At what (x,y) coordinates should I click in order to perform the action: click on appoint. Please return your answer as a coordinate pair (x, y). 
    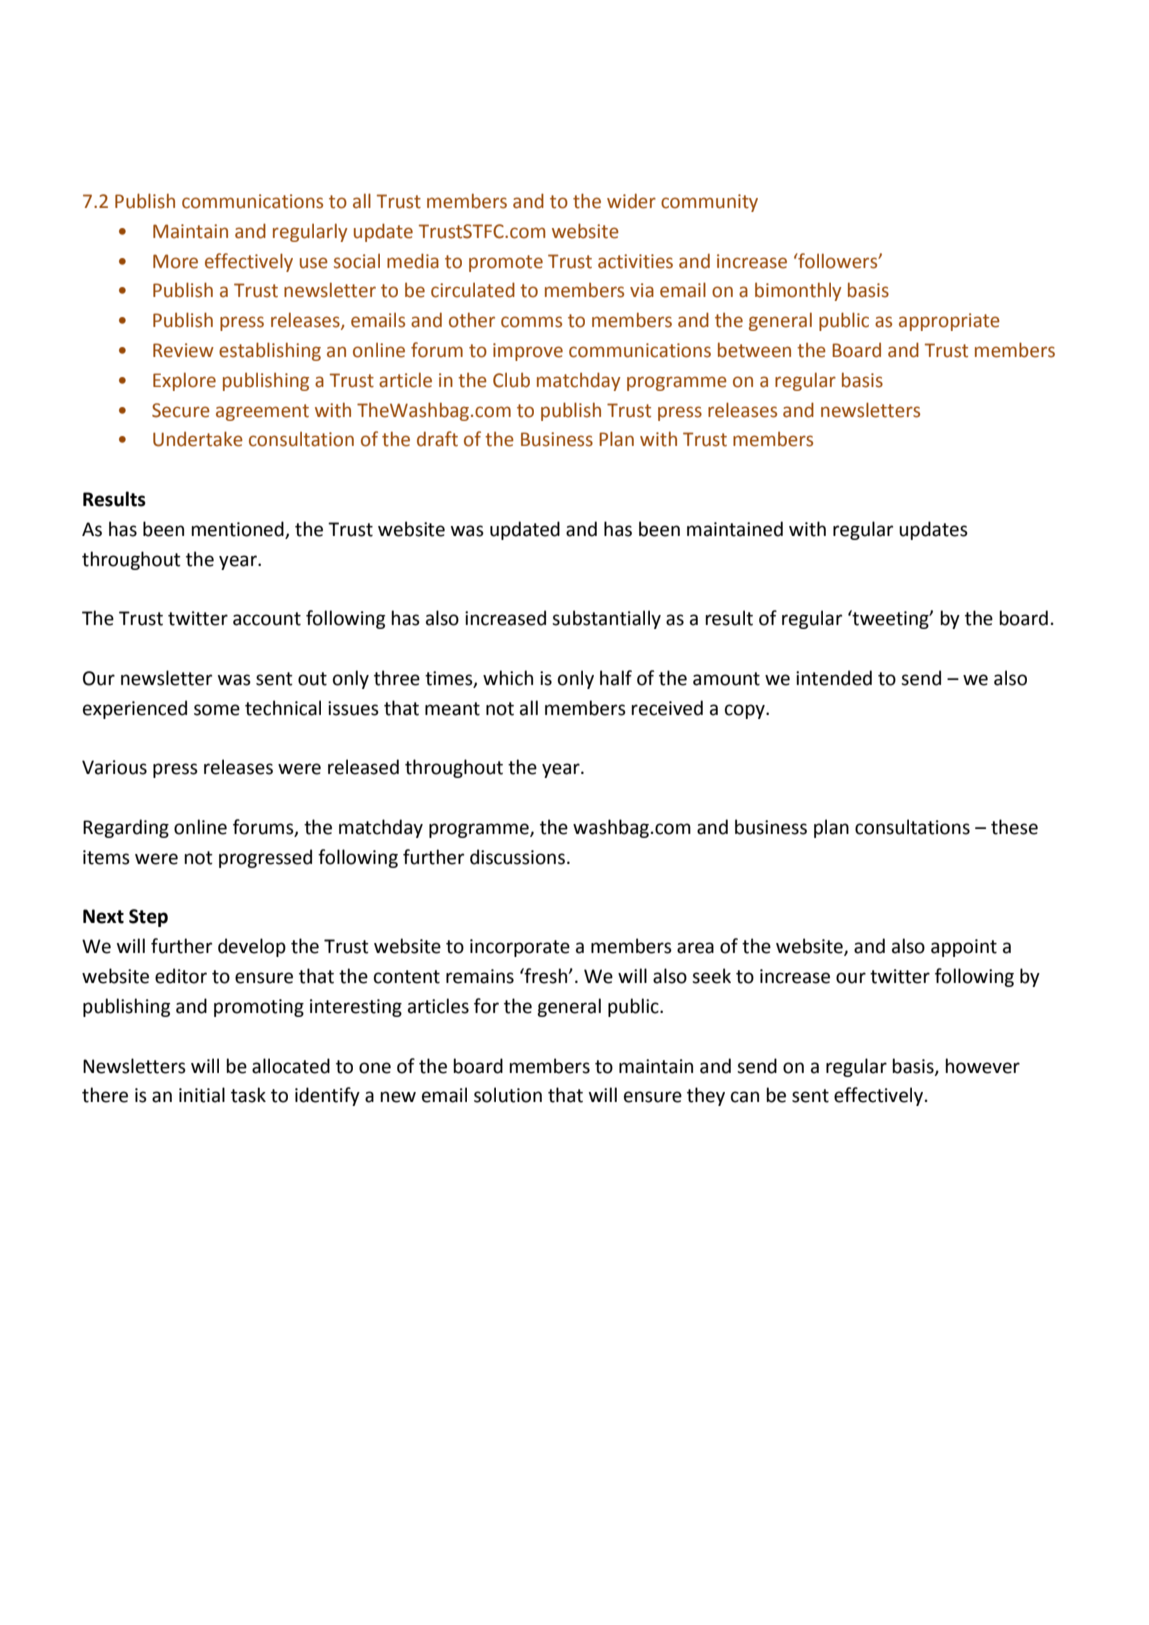
    Looking at the image, I should click on (964, 948).
